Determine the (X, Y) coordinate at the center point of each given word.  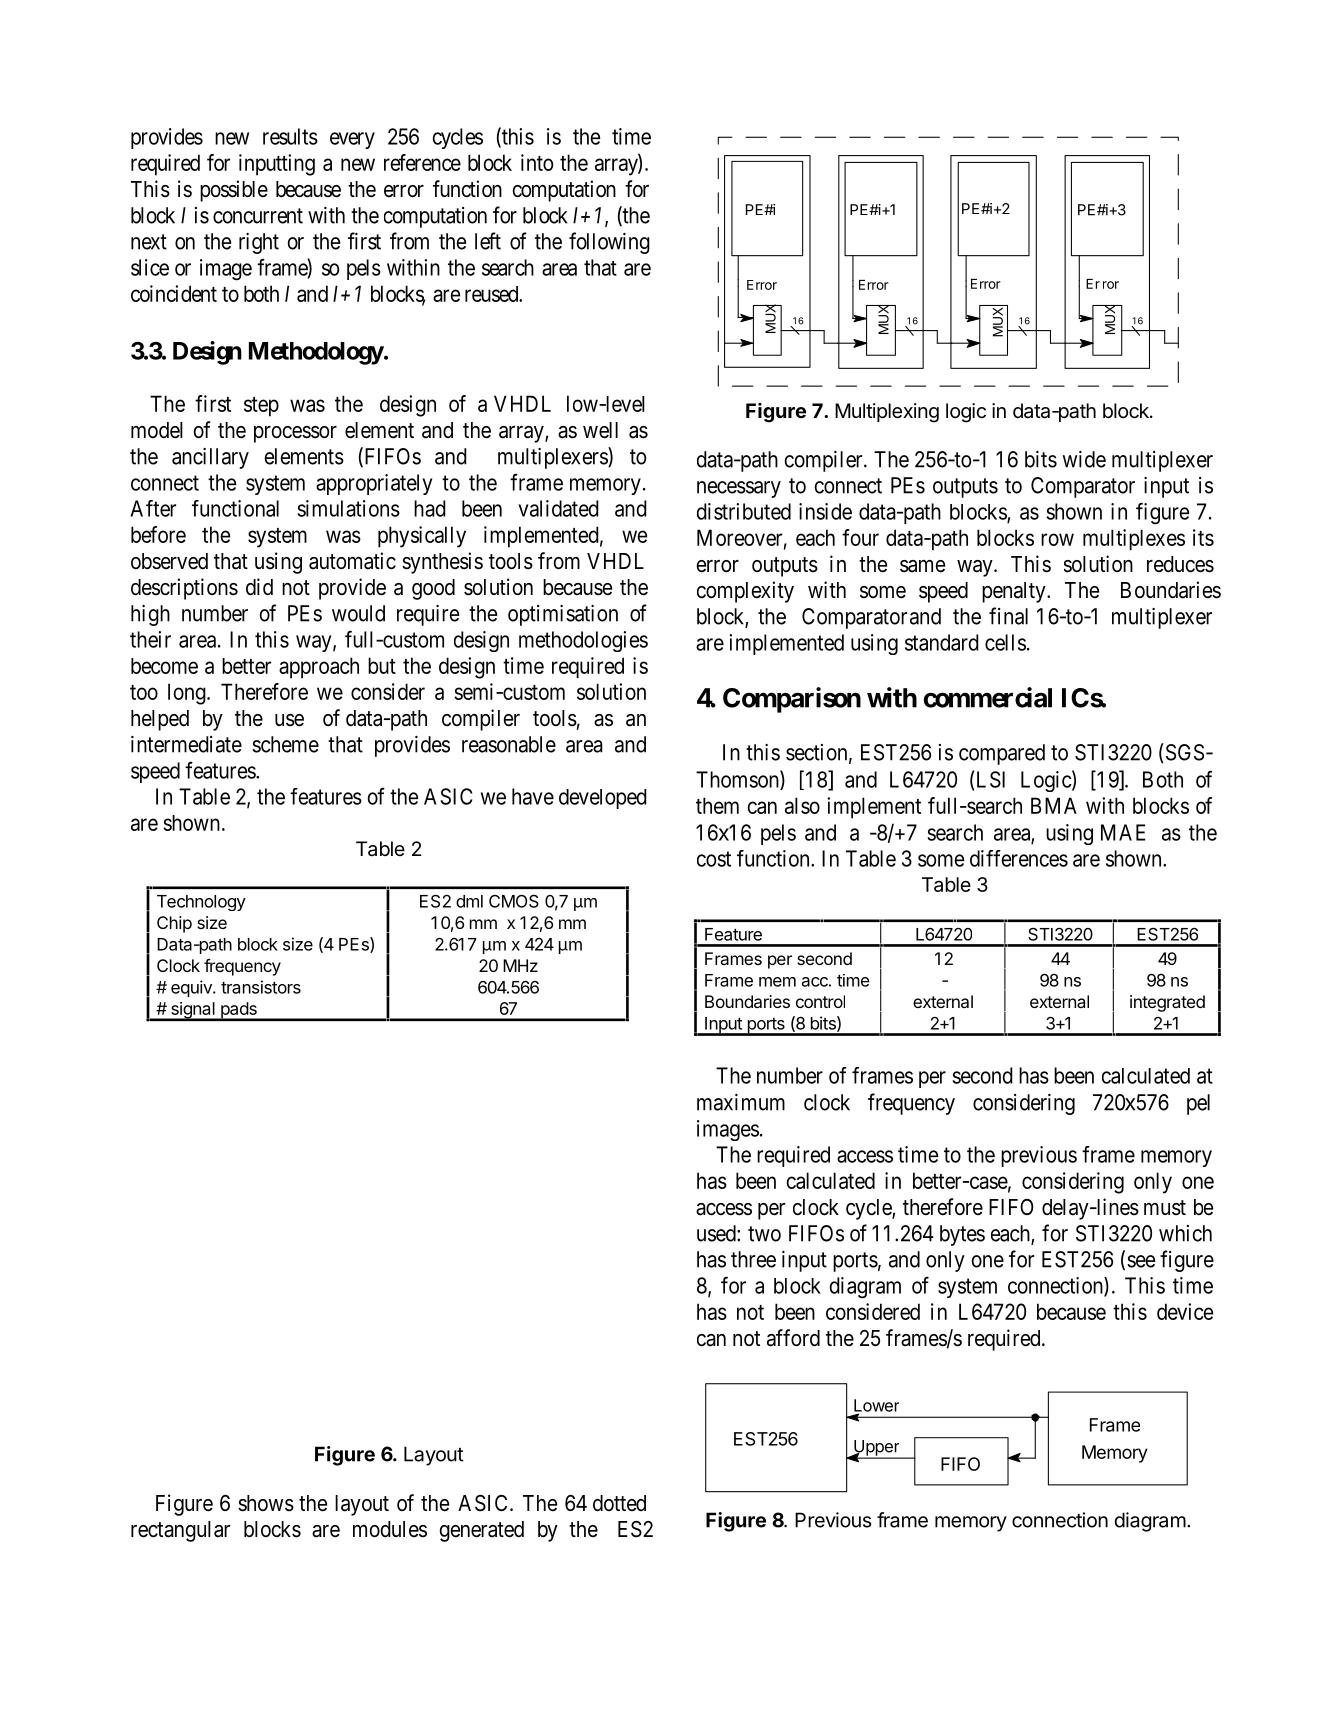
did (259, 587)
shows (266, 1503)
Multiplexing (887, 413)
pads (238, 1011)
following (609, 243)
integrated (1167, 1003)
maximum (741, 1102)
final (1008, 616)
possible (234, 191)
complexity (745, 592)
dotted (619, 1503)
